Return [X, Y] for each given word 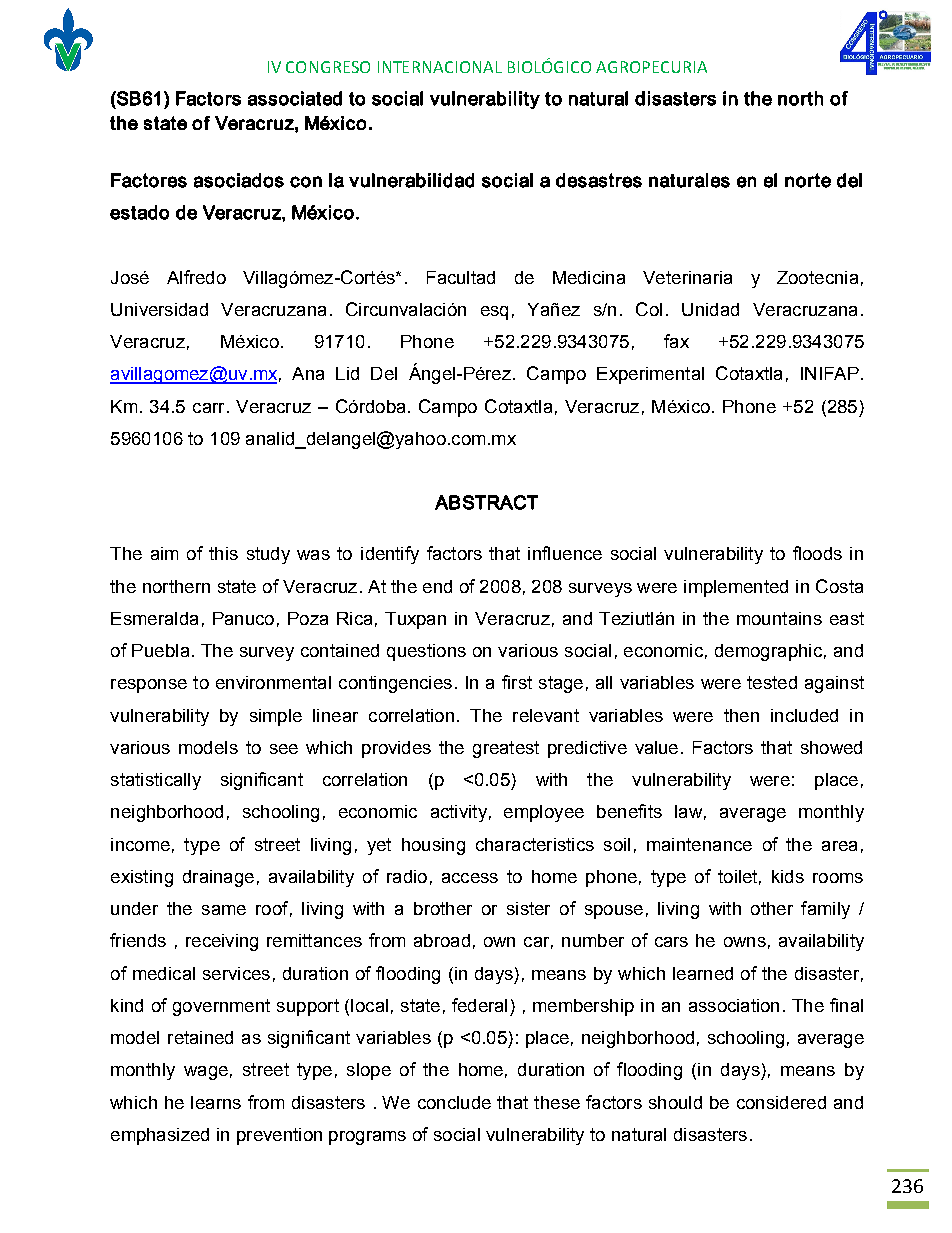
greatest [506, 749]
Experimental [650, 375]
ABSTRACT [486, 502]
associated [295, 98]
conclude [454, 1102]
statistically [156, 781]
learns [216, 1102]
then [741, 715]
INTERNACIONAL [440, 67]
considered [781, 1102]
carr [208, 408]
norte [808, 180]
